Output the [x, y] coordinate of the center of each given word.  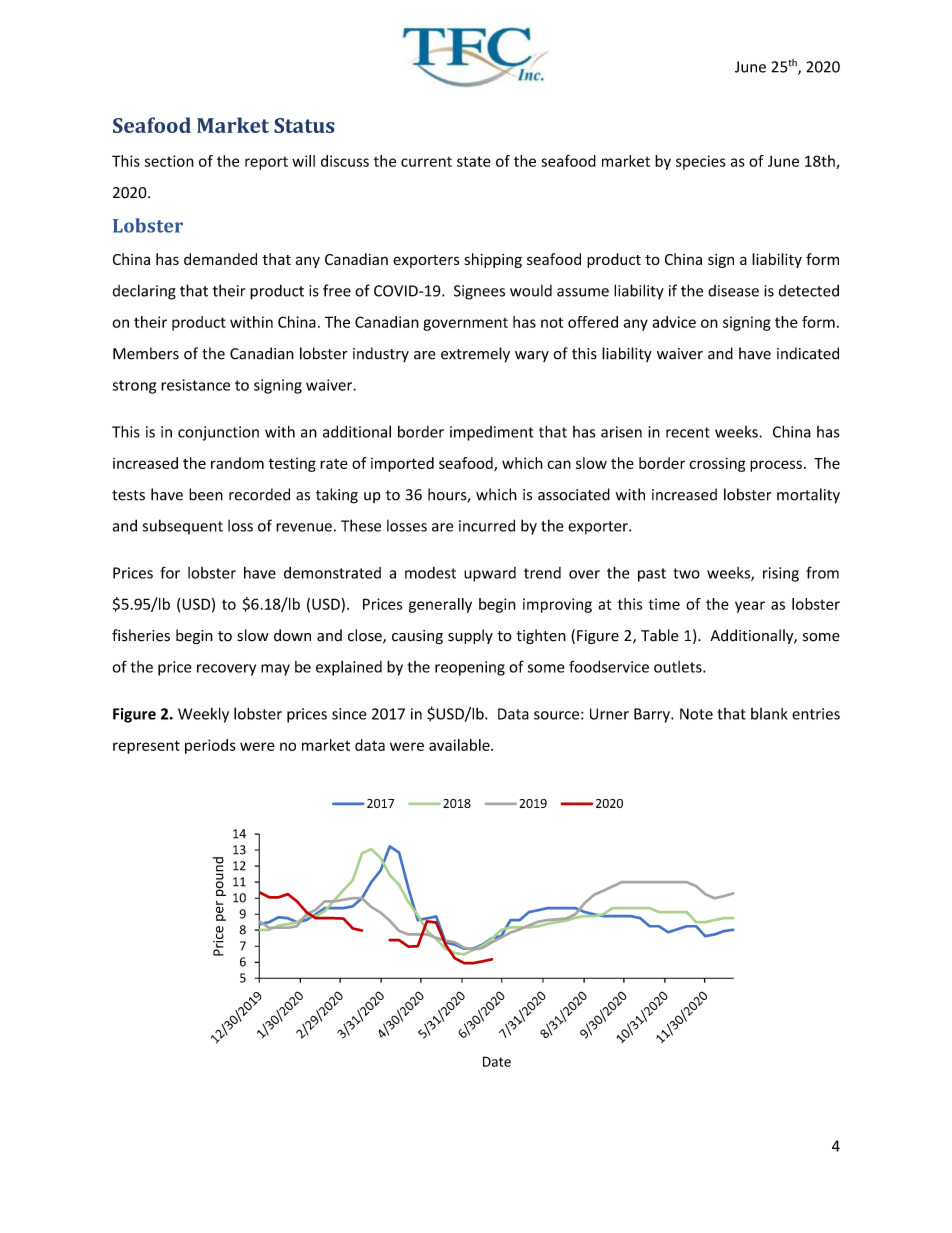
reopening [470, 668]
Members [146, 353]
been [206, 494]
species [701, 162]
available [460, 745]
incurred [487, 525]
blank [769, 714]
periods [210, 746]
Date [497, 1061]
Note [696, 714]
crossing [717, 464]
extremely [475, 355]
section [169, 161]
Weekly [203, 715]
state [474, 161]
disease [733, 291]
